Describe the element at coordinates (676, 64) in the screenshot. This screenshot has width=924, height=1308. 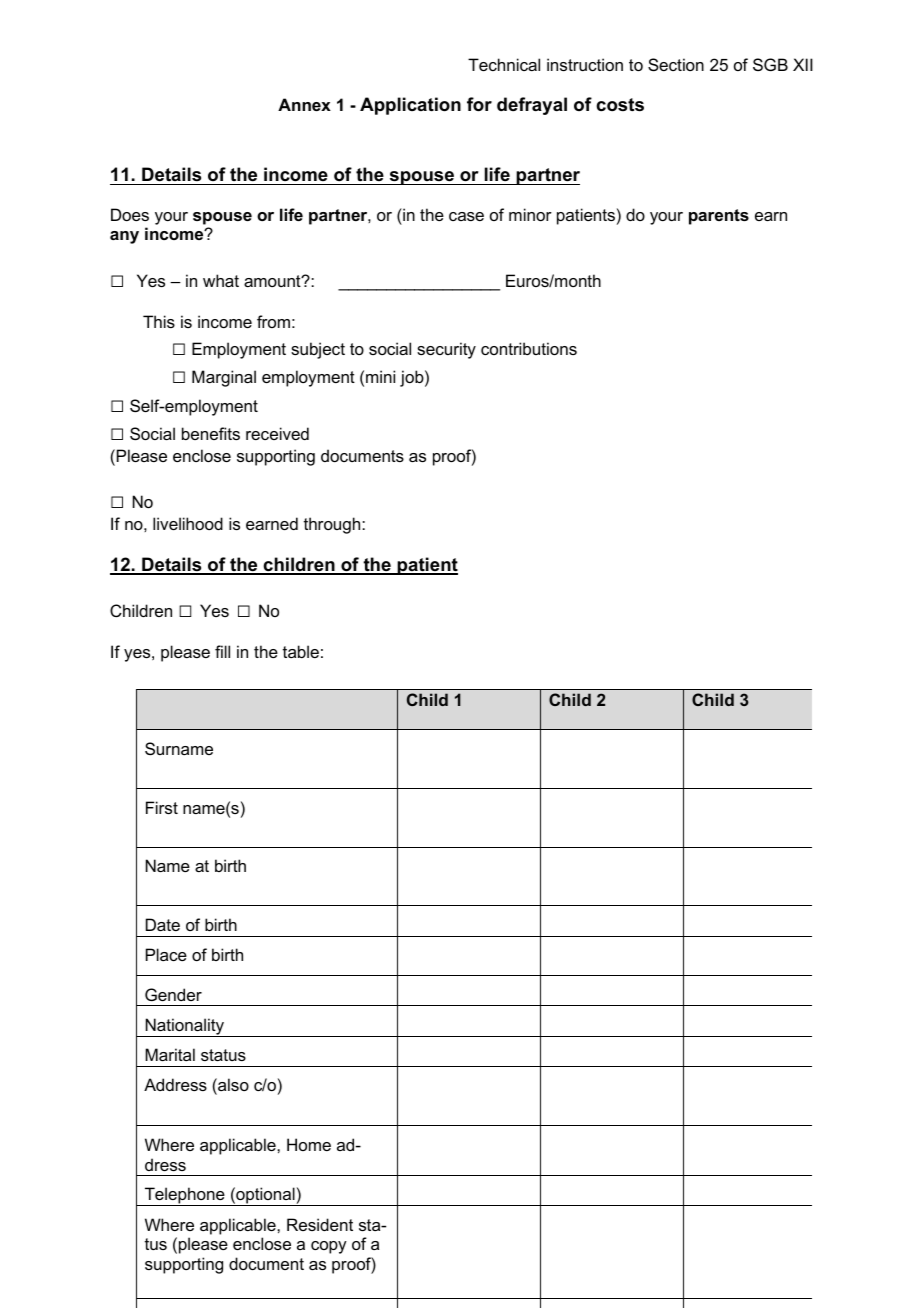
I see `Section` at that location.
